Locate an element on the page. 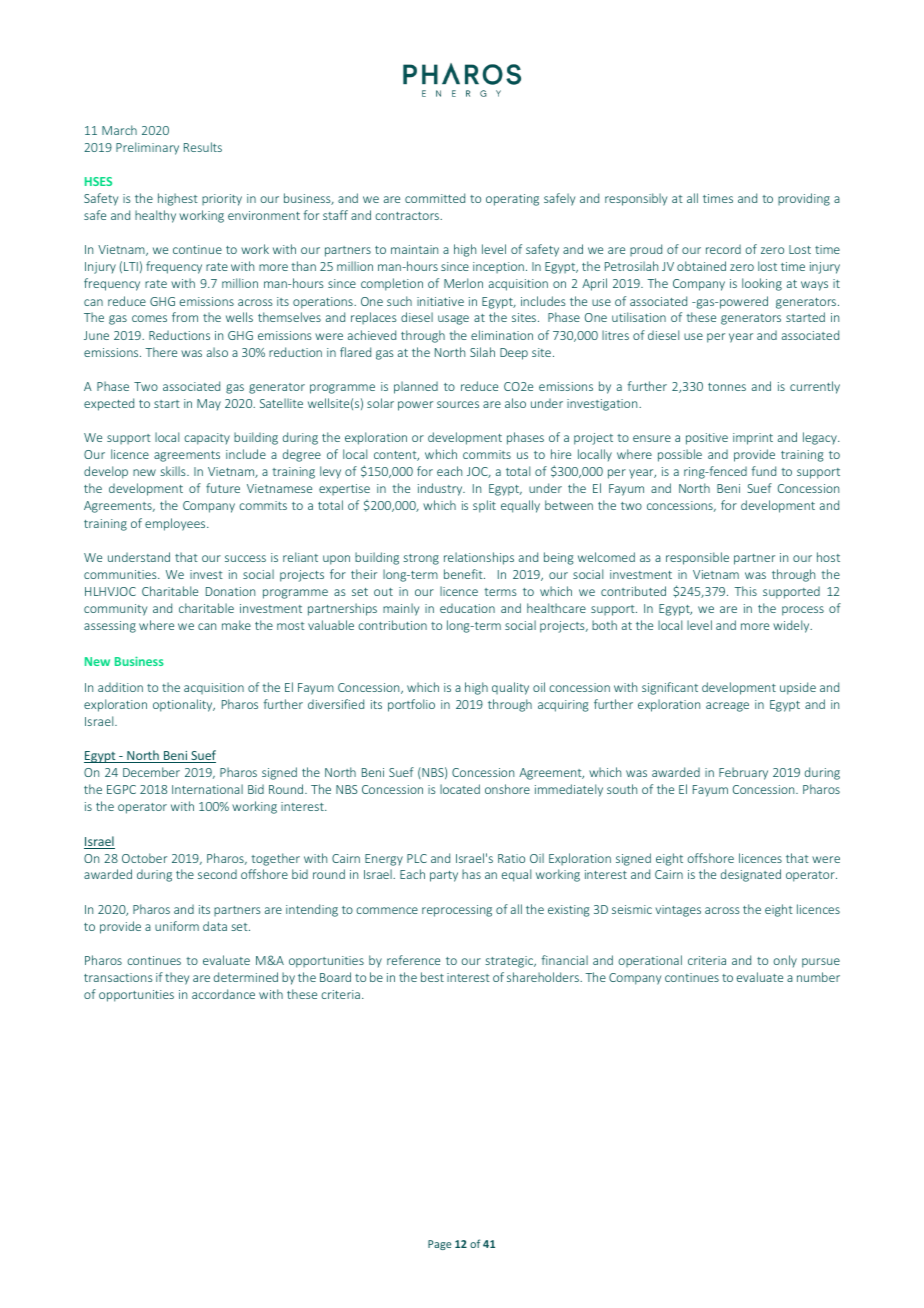 The width and height of the page is (924, 1308). imprint is located at coordinates (753, 439).
